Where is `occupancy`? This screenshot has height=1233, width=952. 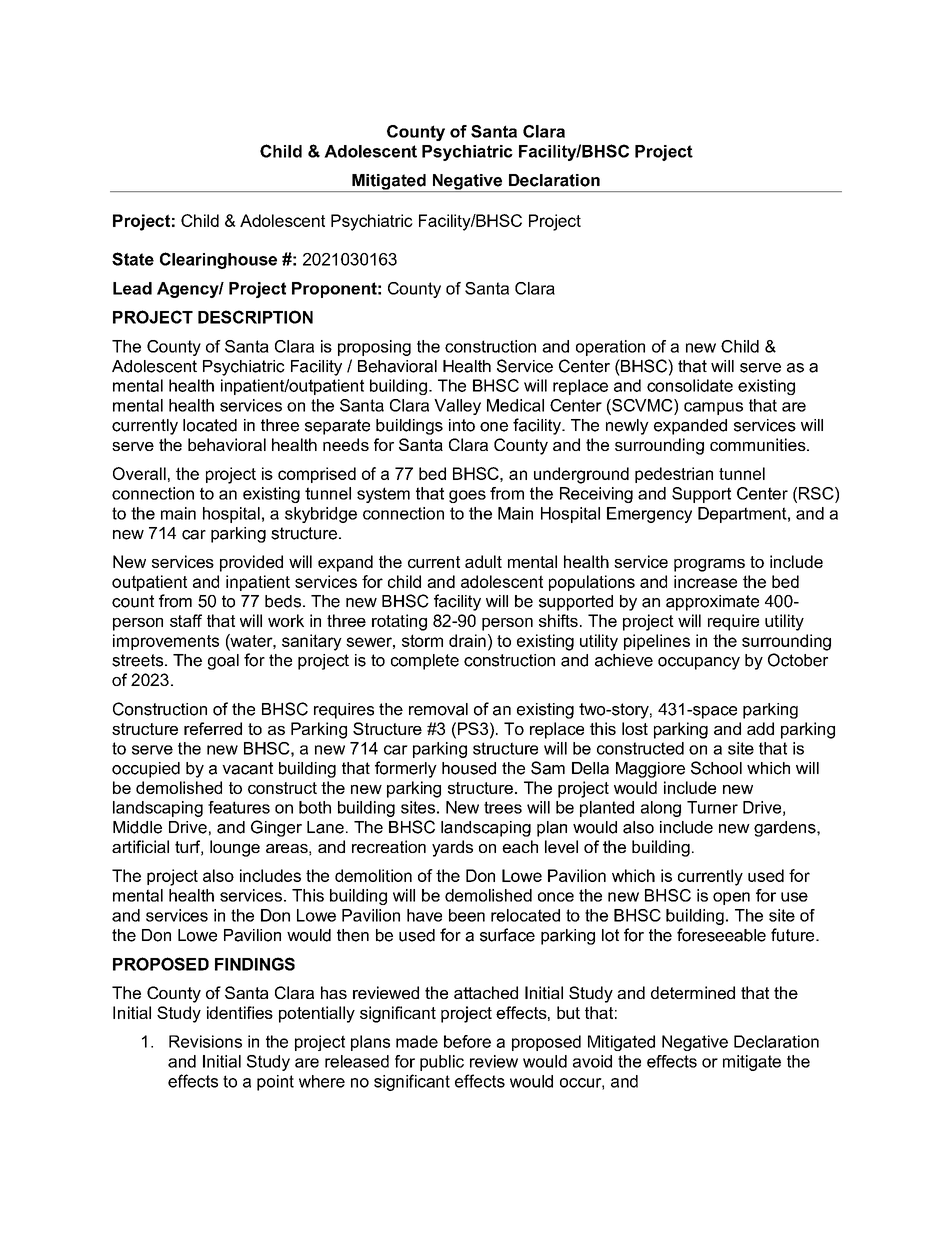
occupancy is located at coordinates (699, 663).
